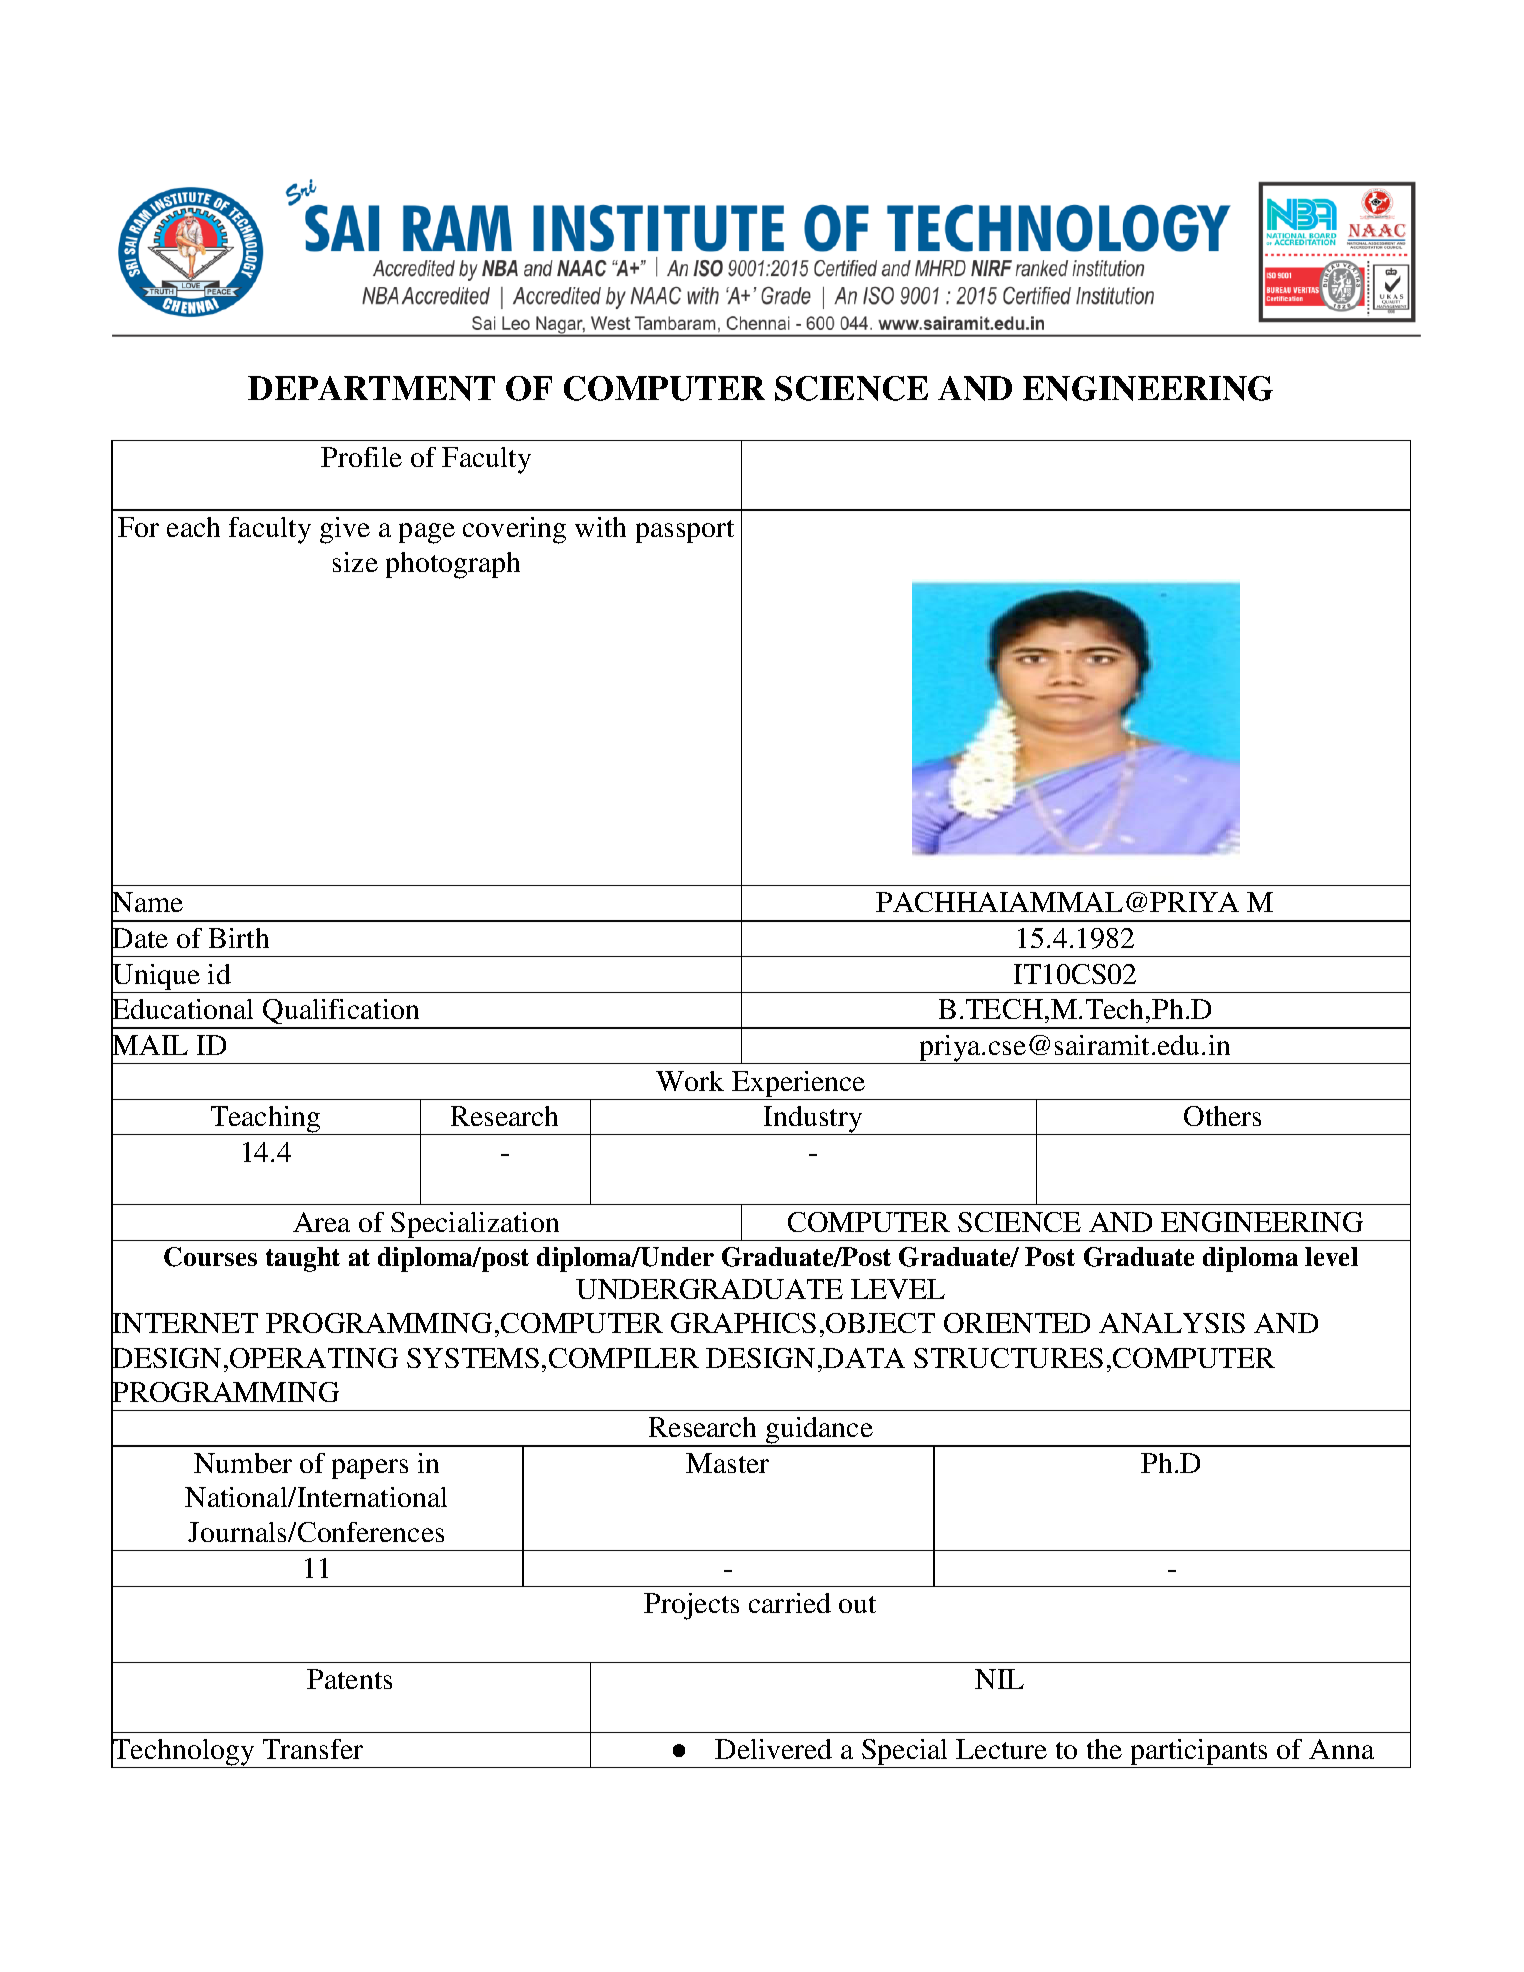 Image resolution: width=1524 pixels, height=1972 pixels. I want to click on Delivered, so click(773, 1749).
